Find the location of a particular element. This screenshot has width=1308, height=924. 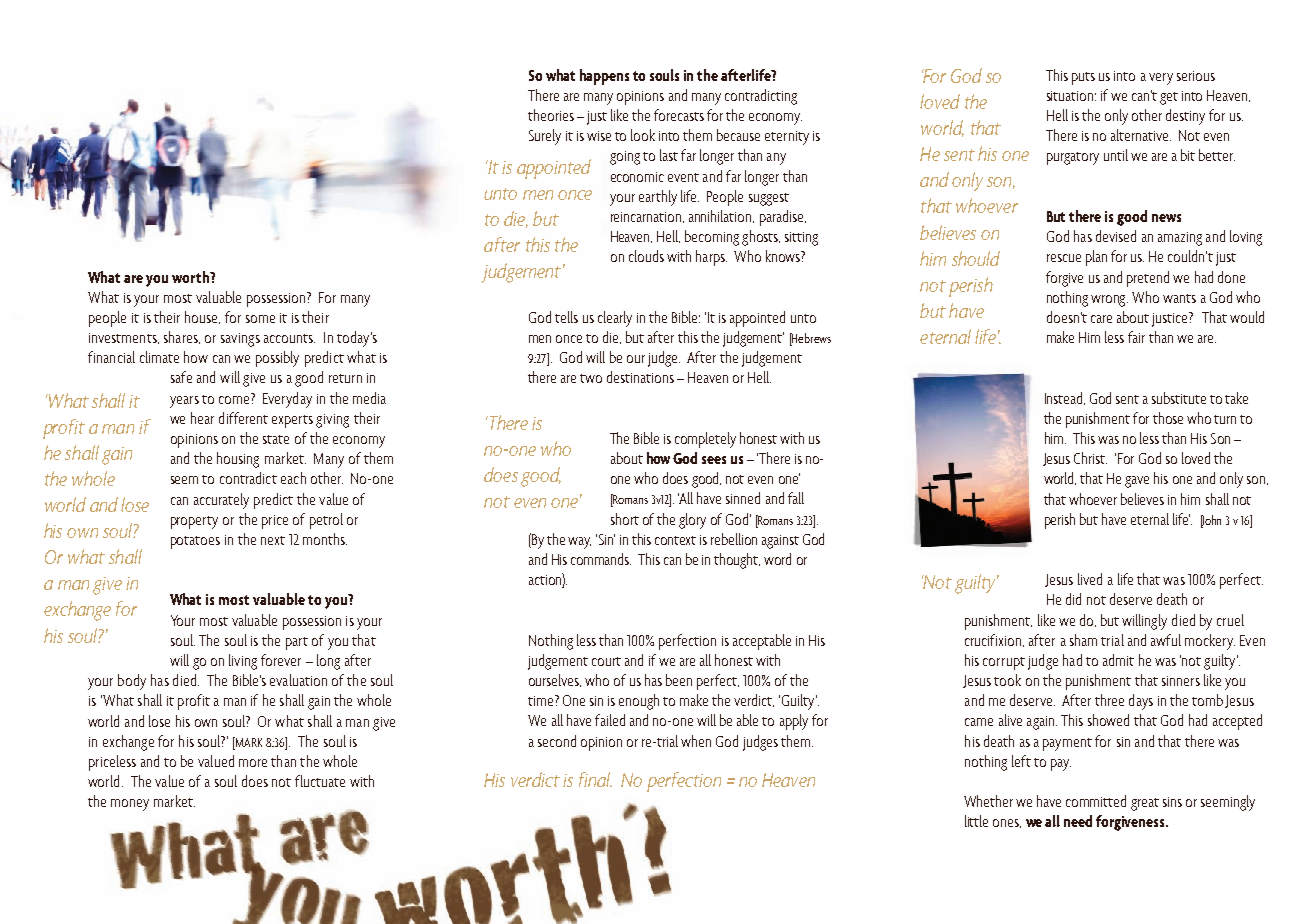

final is located at coordinates (595, 779).
